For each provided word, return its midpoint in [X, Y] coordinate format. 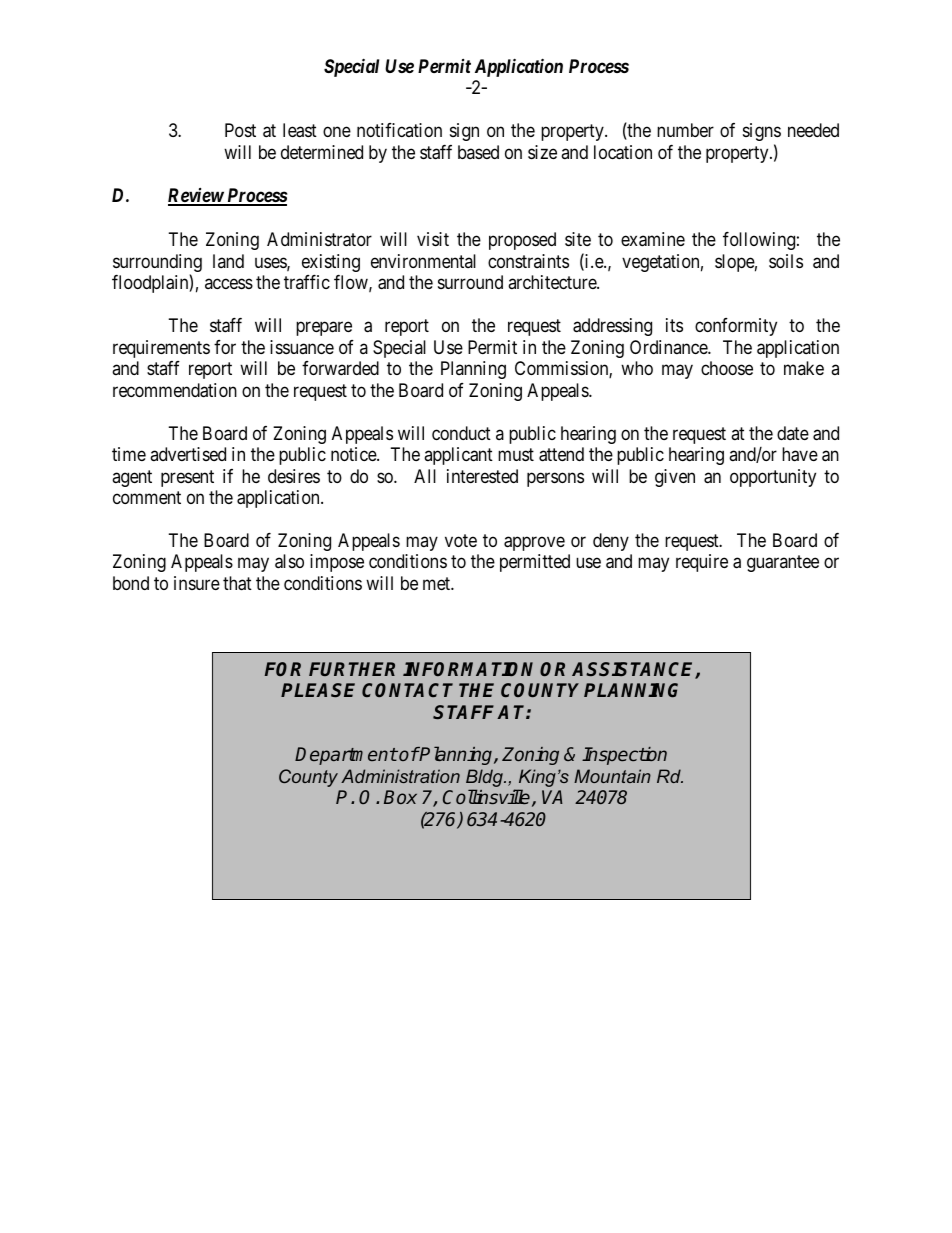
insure [197, 583]
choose [727, 368]
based [478, 152]
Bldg [485, 779]
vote [461, 540]
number [685, 130]
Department [346, 756]
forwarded [340, 368]
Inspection [624, 756]
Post [240, 130]
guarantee [783, 564]
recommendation [175, 390]
